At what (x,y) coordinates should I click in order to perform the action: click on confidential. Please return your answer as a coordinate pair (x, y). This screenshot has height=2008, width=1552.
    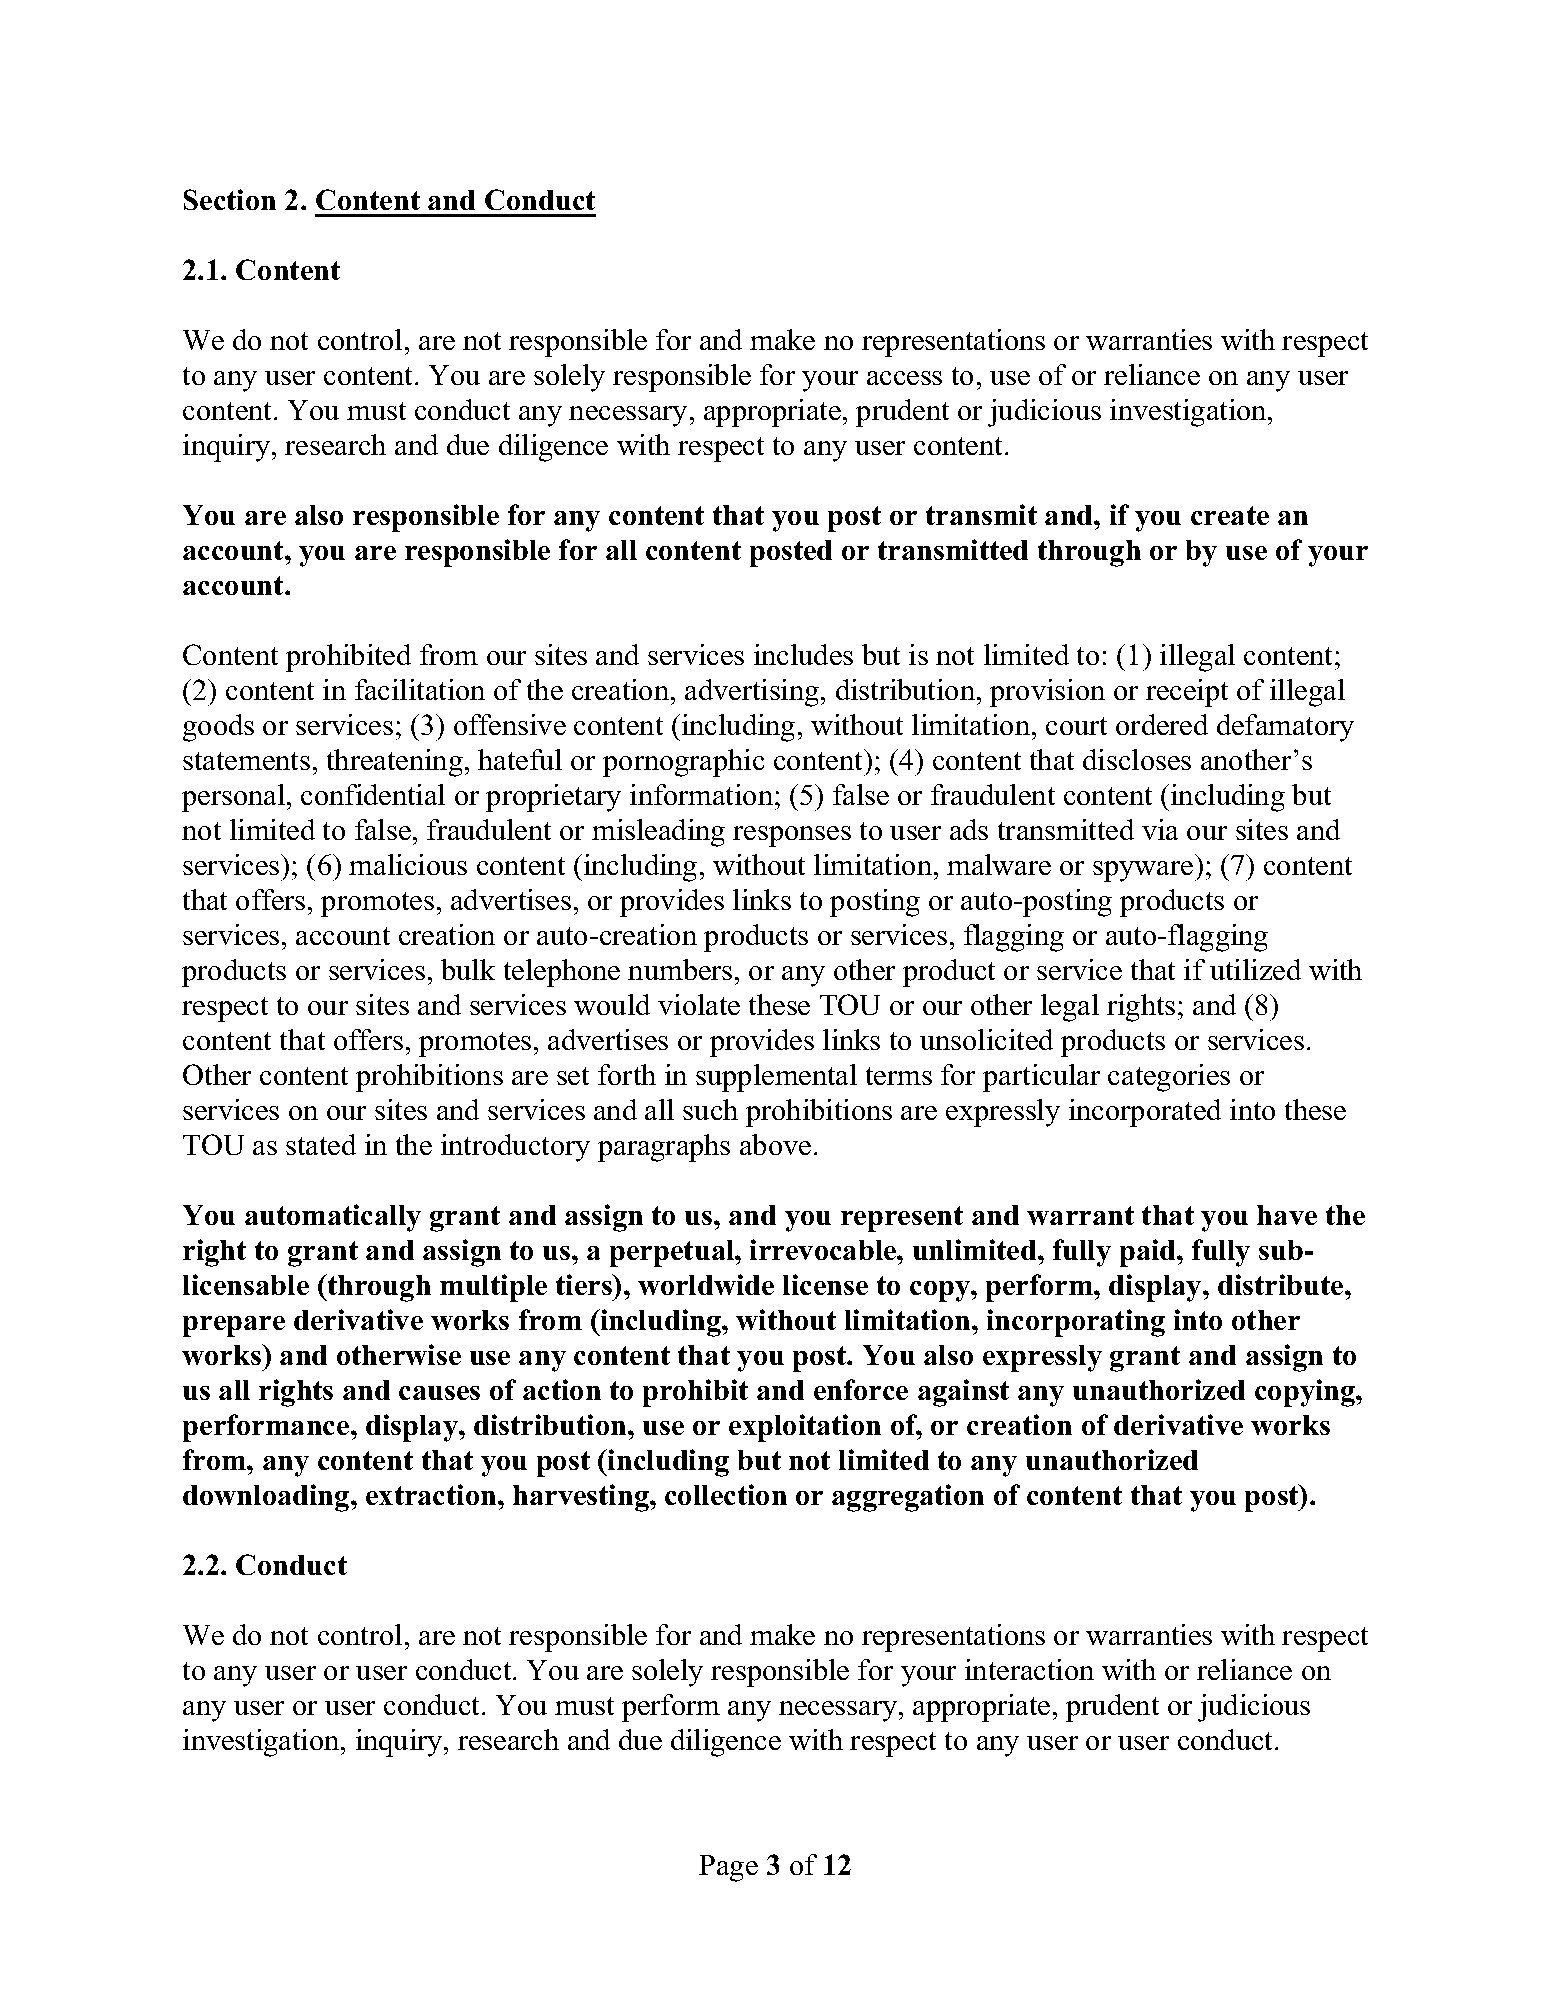
    Looking at the image, I should click on (373, 794).
